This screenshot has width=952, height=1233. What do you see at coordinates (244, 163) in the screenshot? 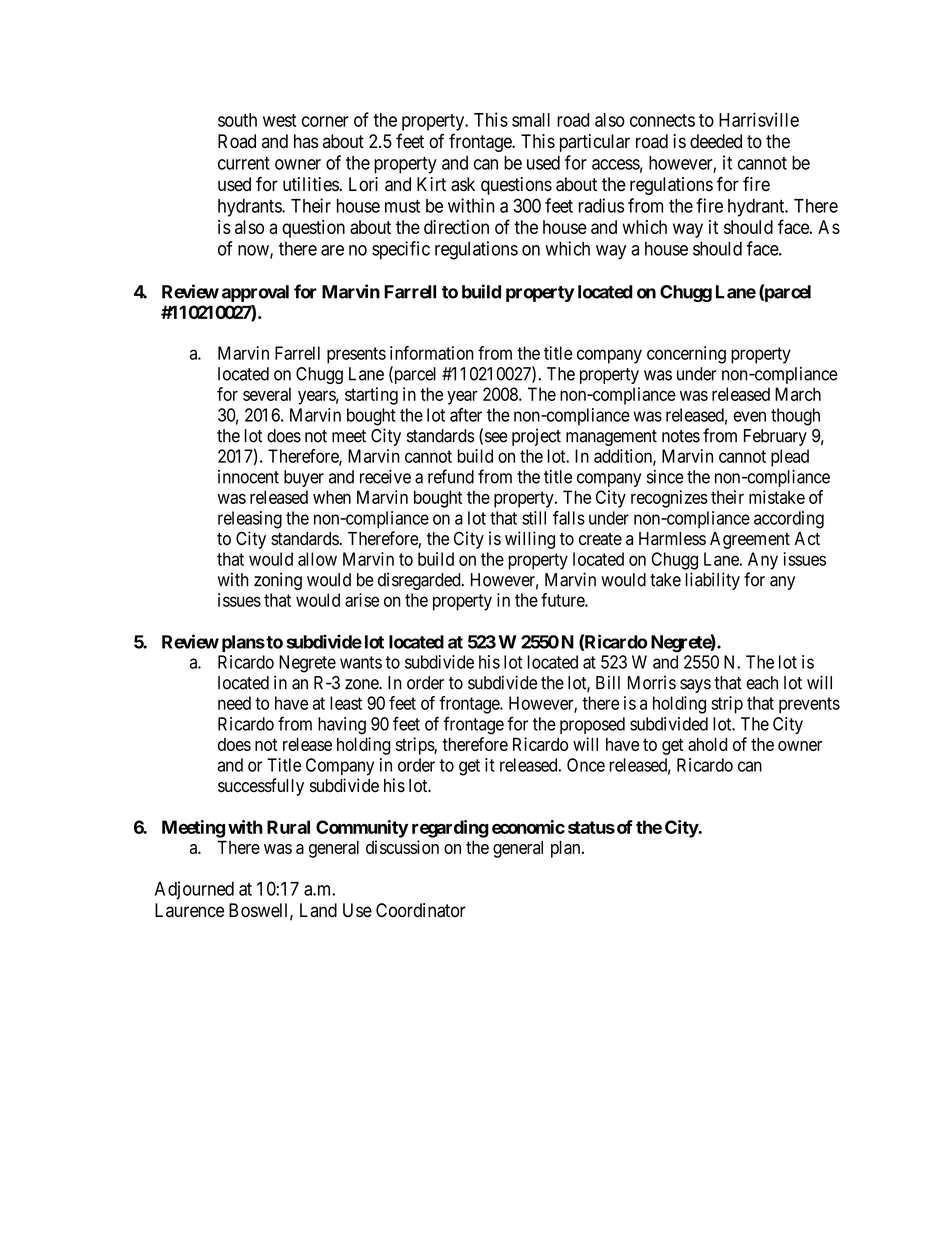
I see `current` at bounding box center [244, 163].
